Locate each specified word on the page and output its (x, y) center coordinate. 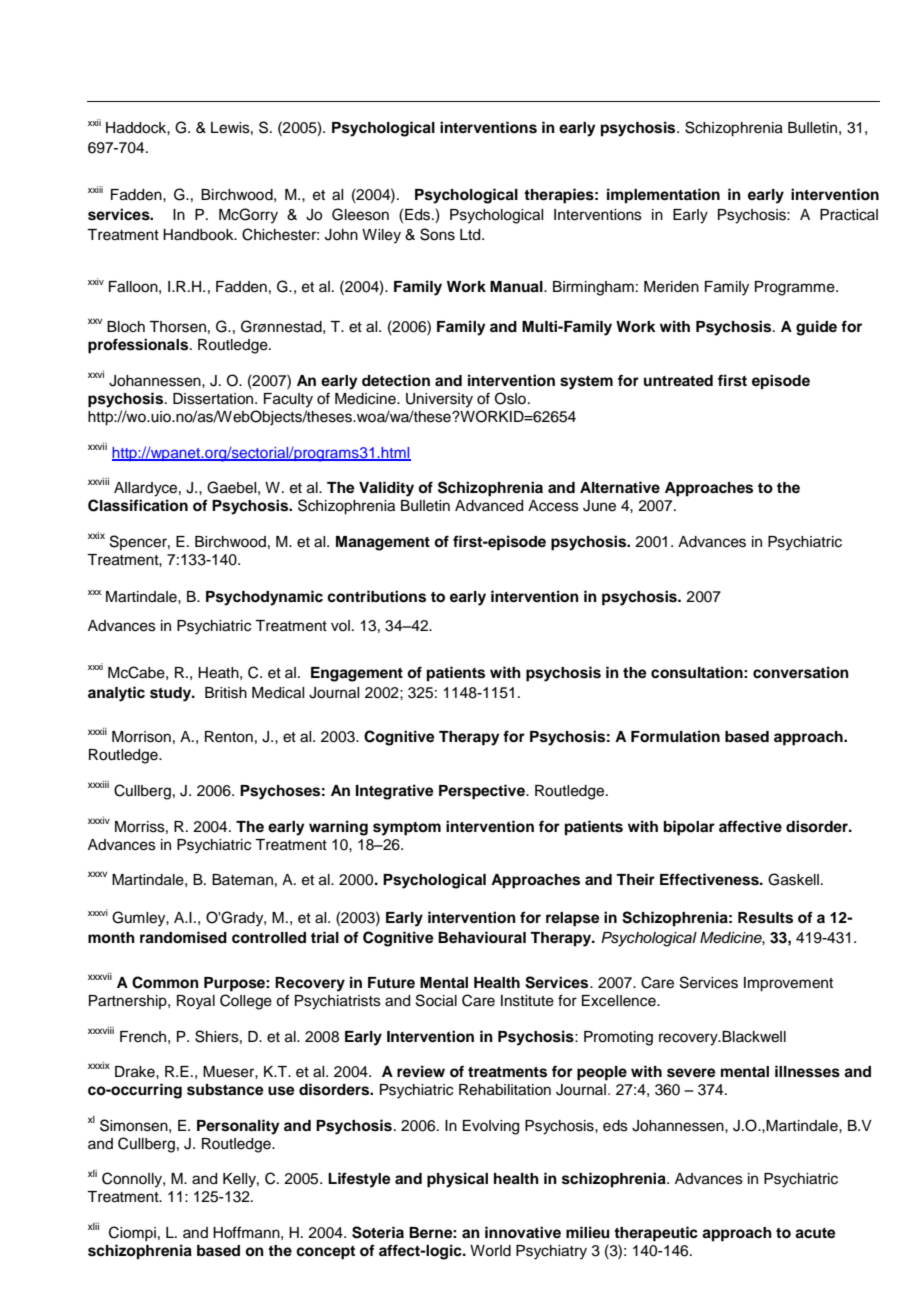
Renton (229, 737)
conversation (801, 672)
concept (325, 1253)
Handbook (199, 235)
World (490, 1251)
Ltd (471, 235)
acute (815, 1233)
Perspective (483, 792)
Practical (849, 215)
